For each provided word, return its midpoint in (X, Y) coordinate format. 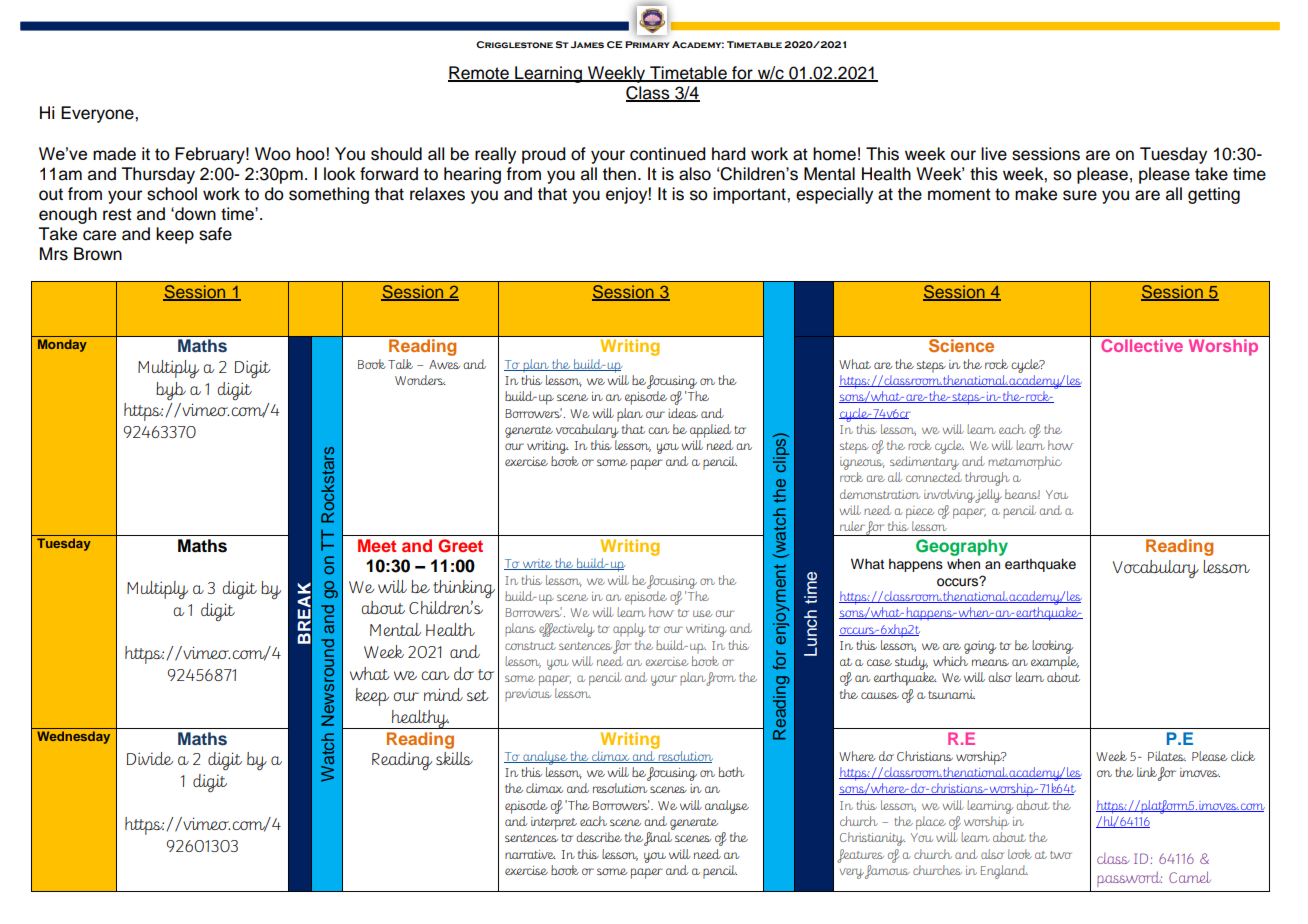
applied (710, 431)
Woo (273, 154)
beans (1022, 494)
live (994, 154)
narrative (530, 854)
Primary (647, 44)
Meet (377, 545)
